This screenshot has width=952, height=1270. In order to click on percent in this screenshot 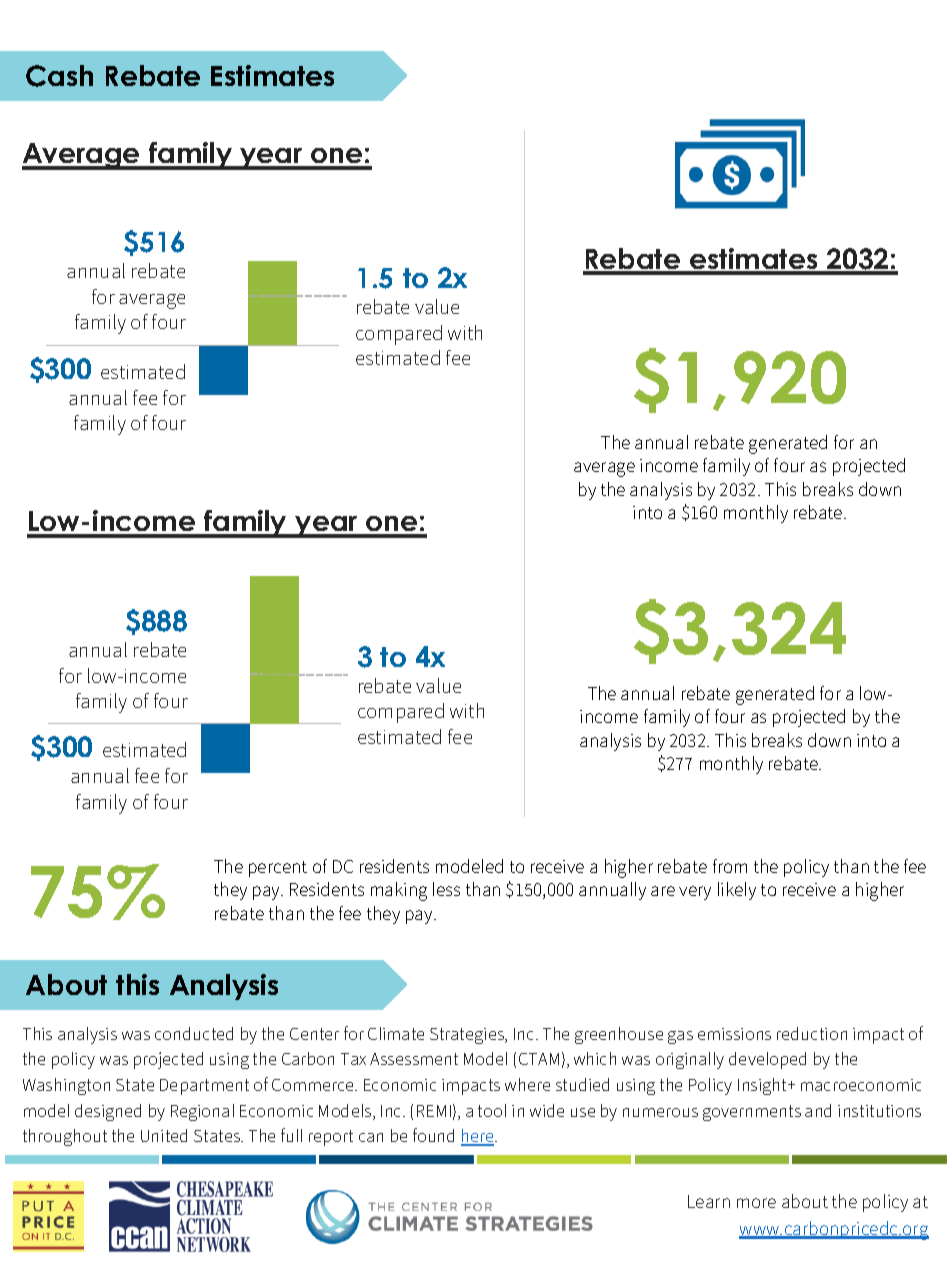, I will do `click(278, 869)`.
